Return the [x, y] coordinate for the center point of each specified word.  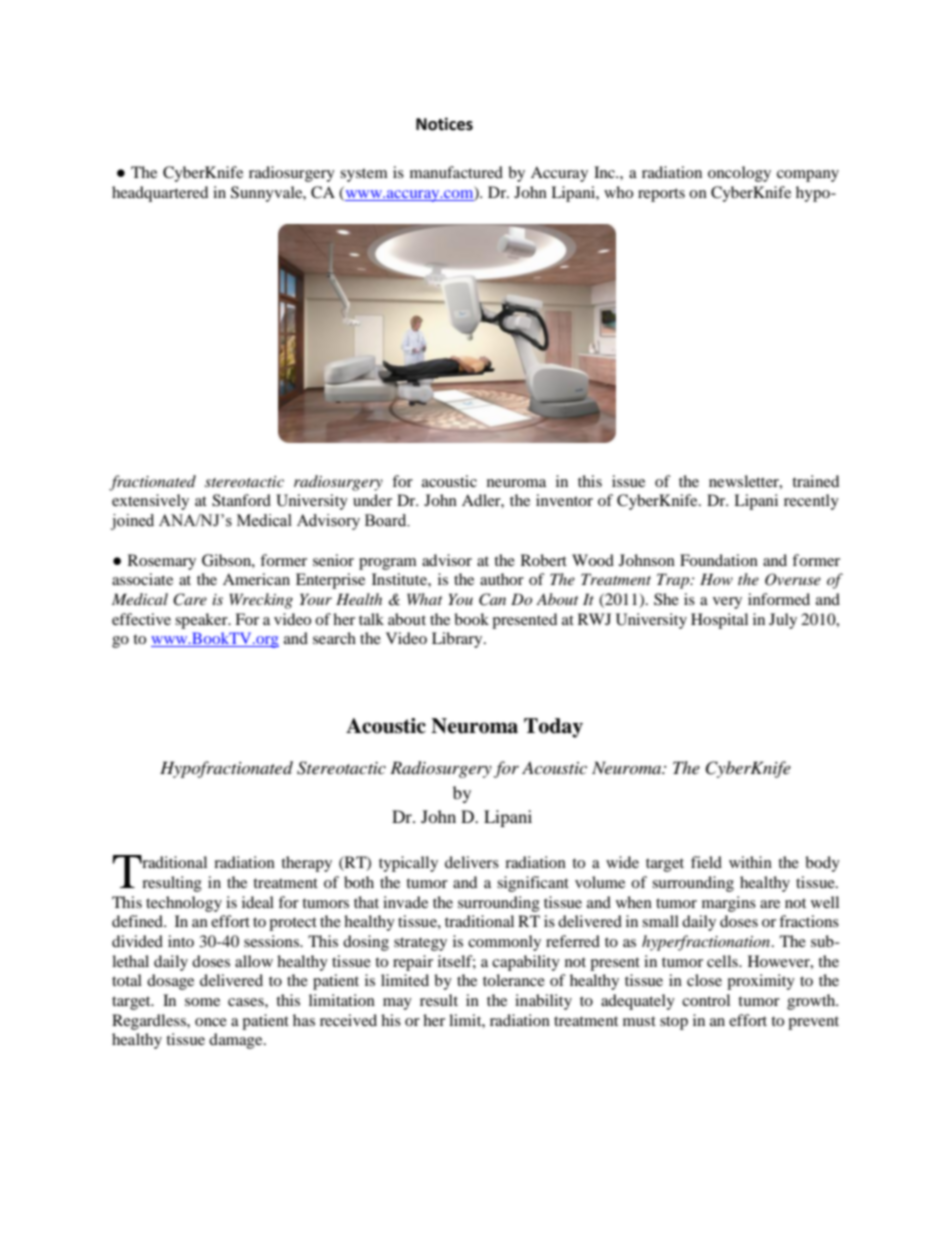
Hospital [719, 621]
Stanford [241, 500]
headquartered [160, 194]
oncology [739, 174]
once [211, 1022]
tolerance [514, 980]
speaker [202, 621]
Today [553, 728]
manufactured [456, 172]
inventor [564, 500]
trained [815, 481]
